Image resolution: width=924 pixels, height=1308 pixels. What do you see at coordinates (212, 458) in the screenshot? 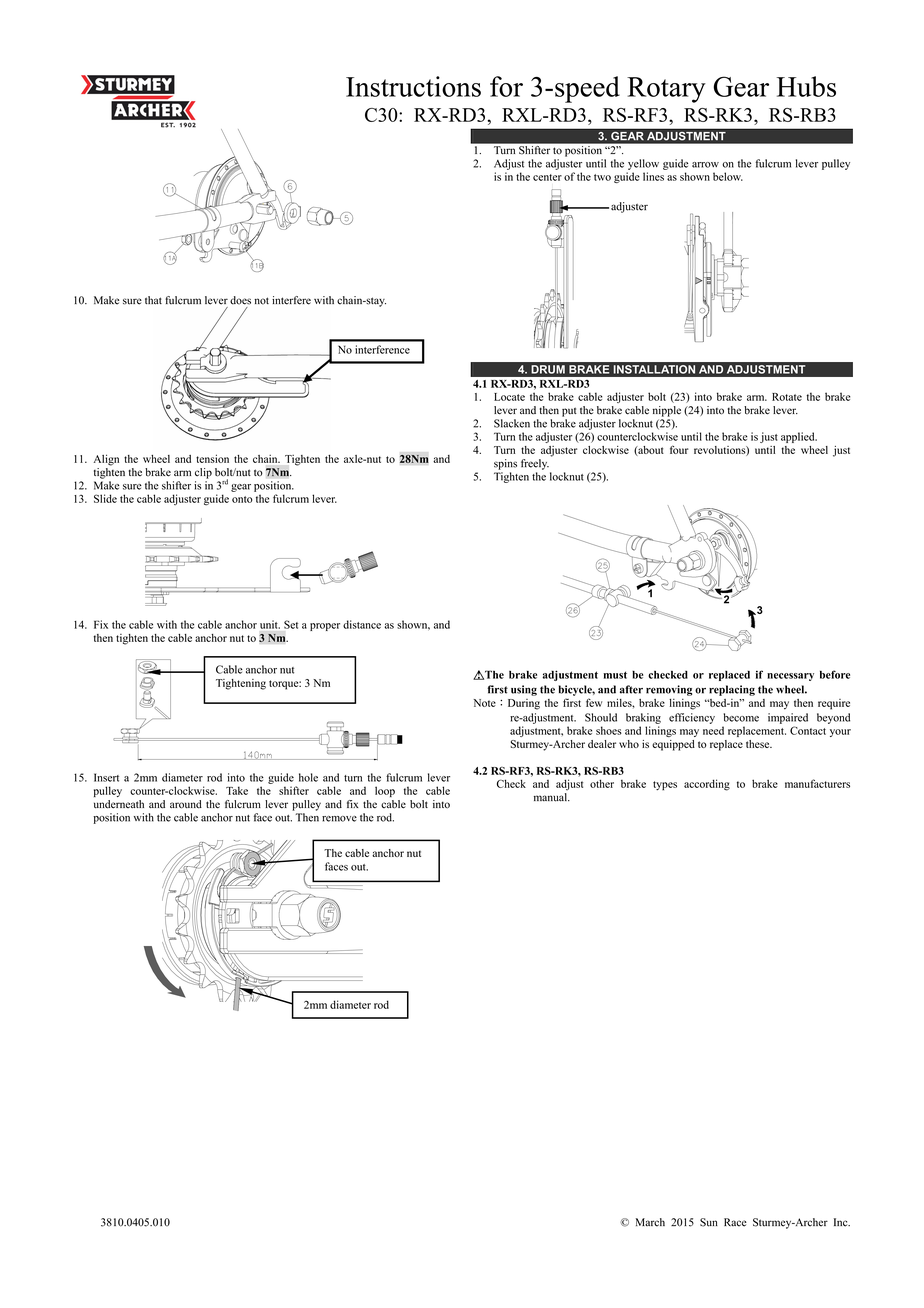
I see `tension` at bounding box center [212, 458].
